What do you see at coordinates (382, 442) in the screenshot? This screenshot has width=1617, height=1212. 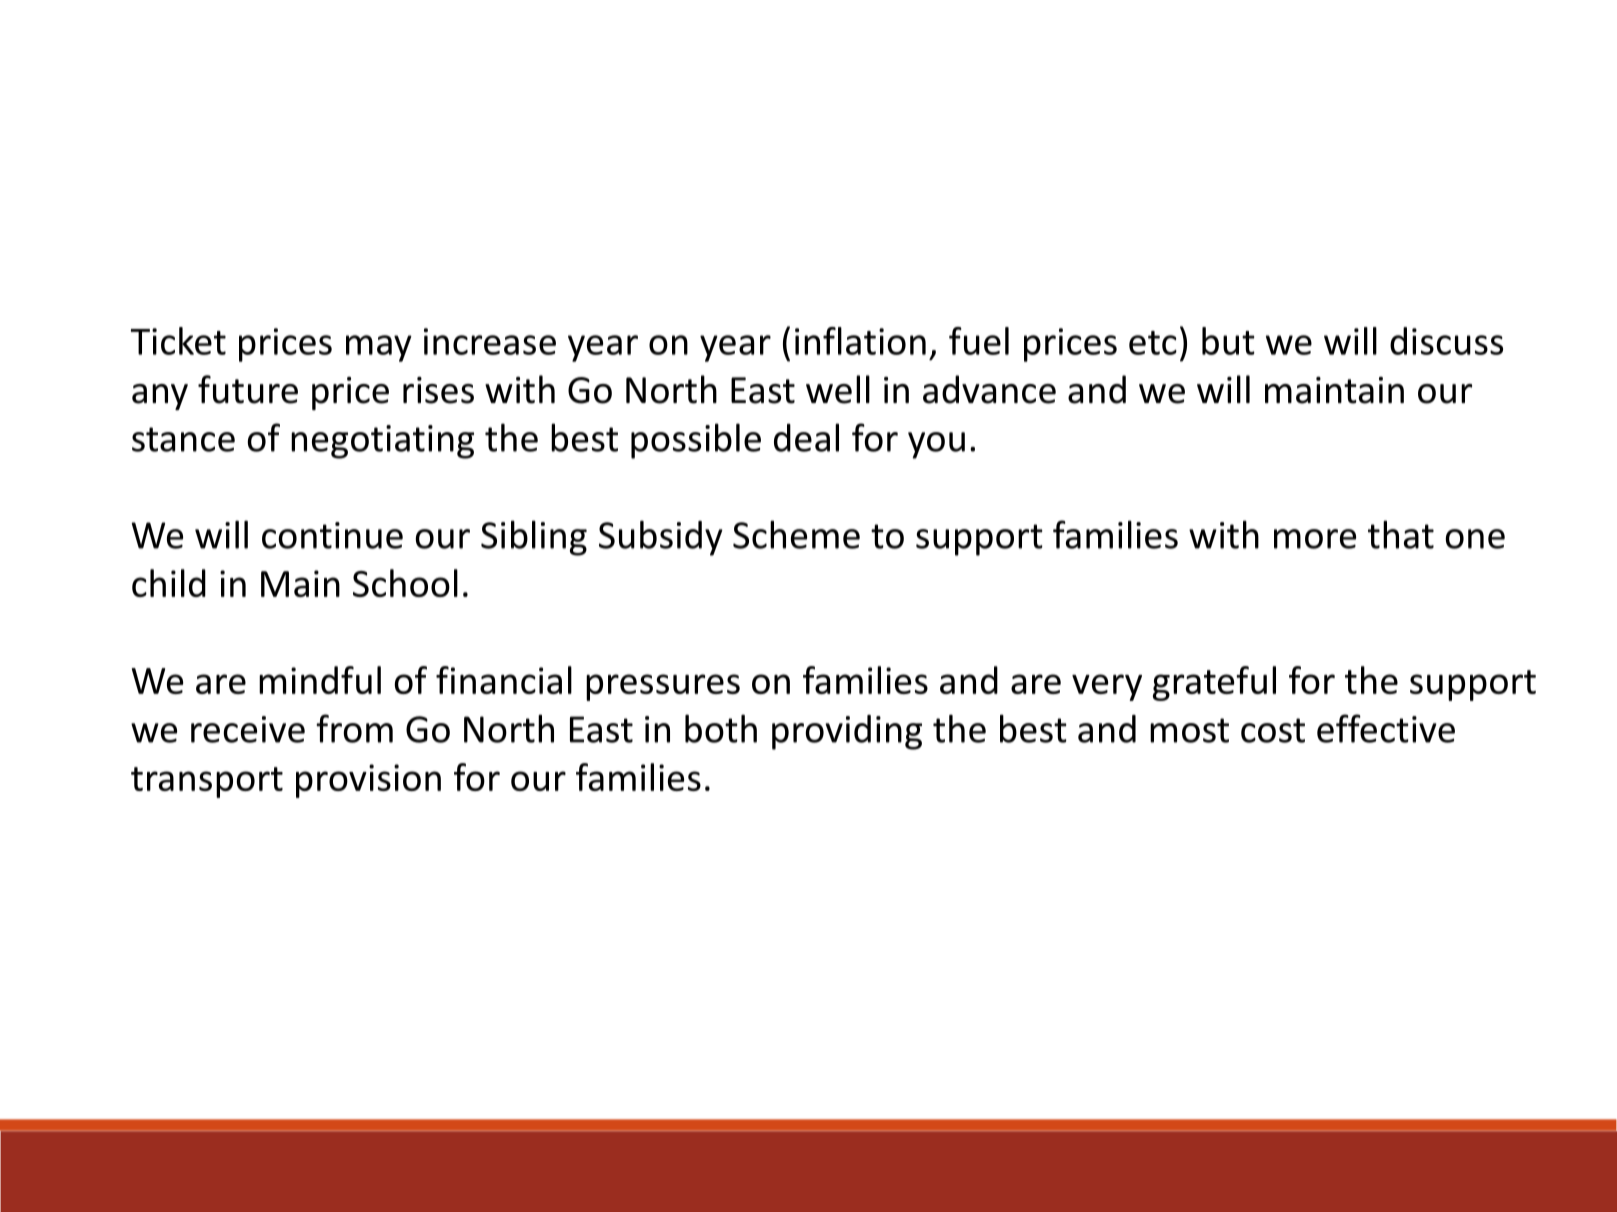 I see `negotiating` at bounding box center [382, 442].
